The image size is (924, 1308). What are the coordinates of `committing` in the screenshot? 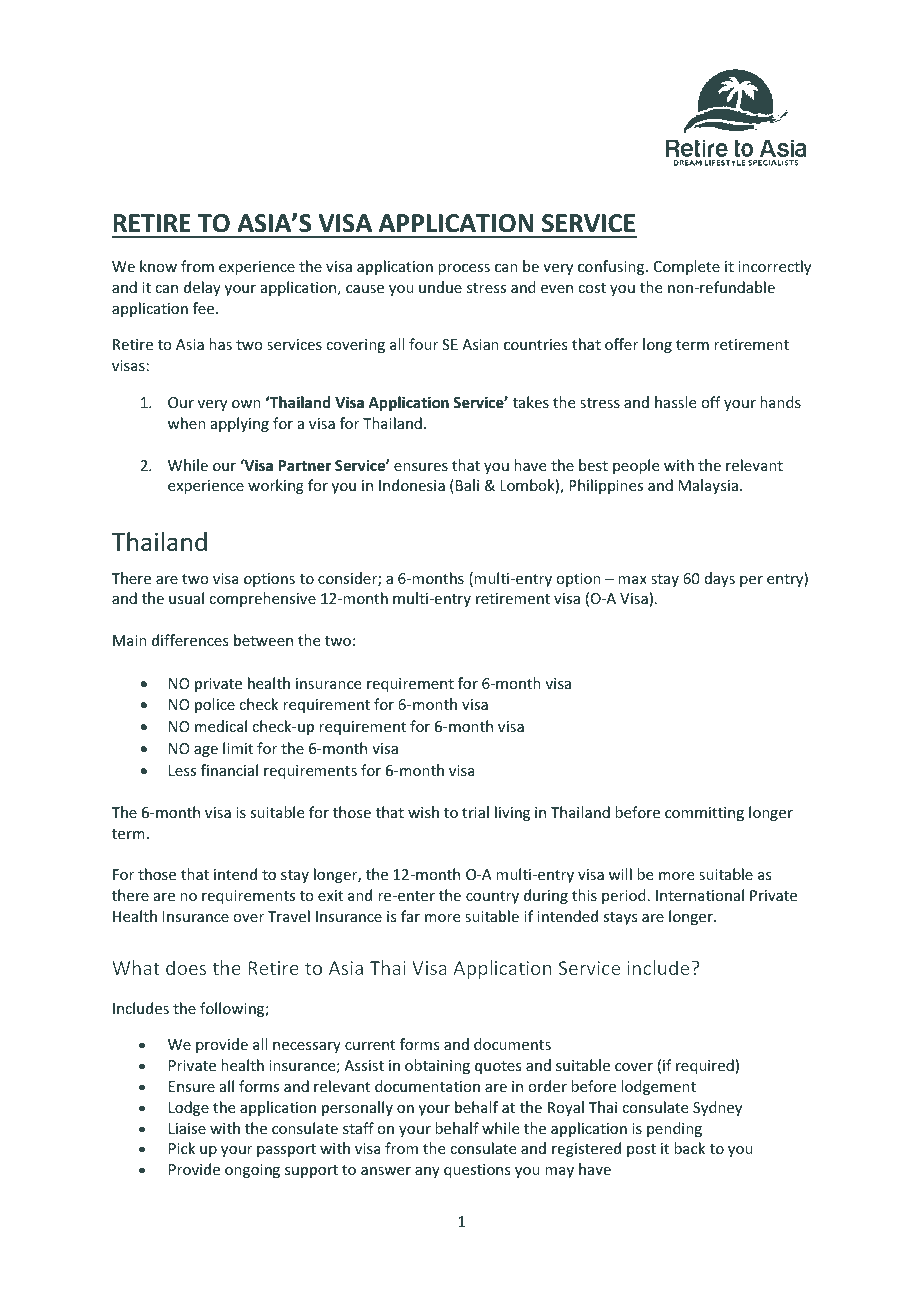 It's located at (704, 814).
